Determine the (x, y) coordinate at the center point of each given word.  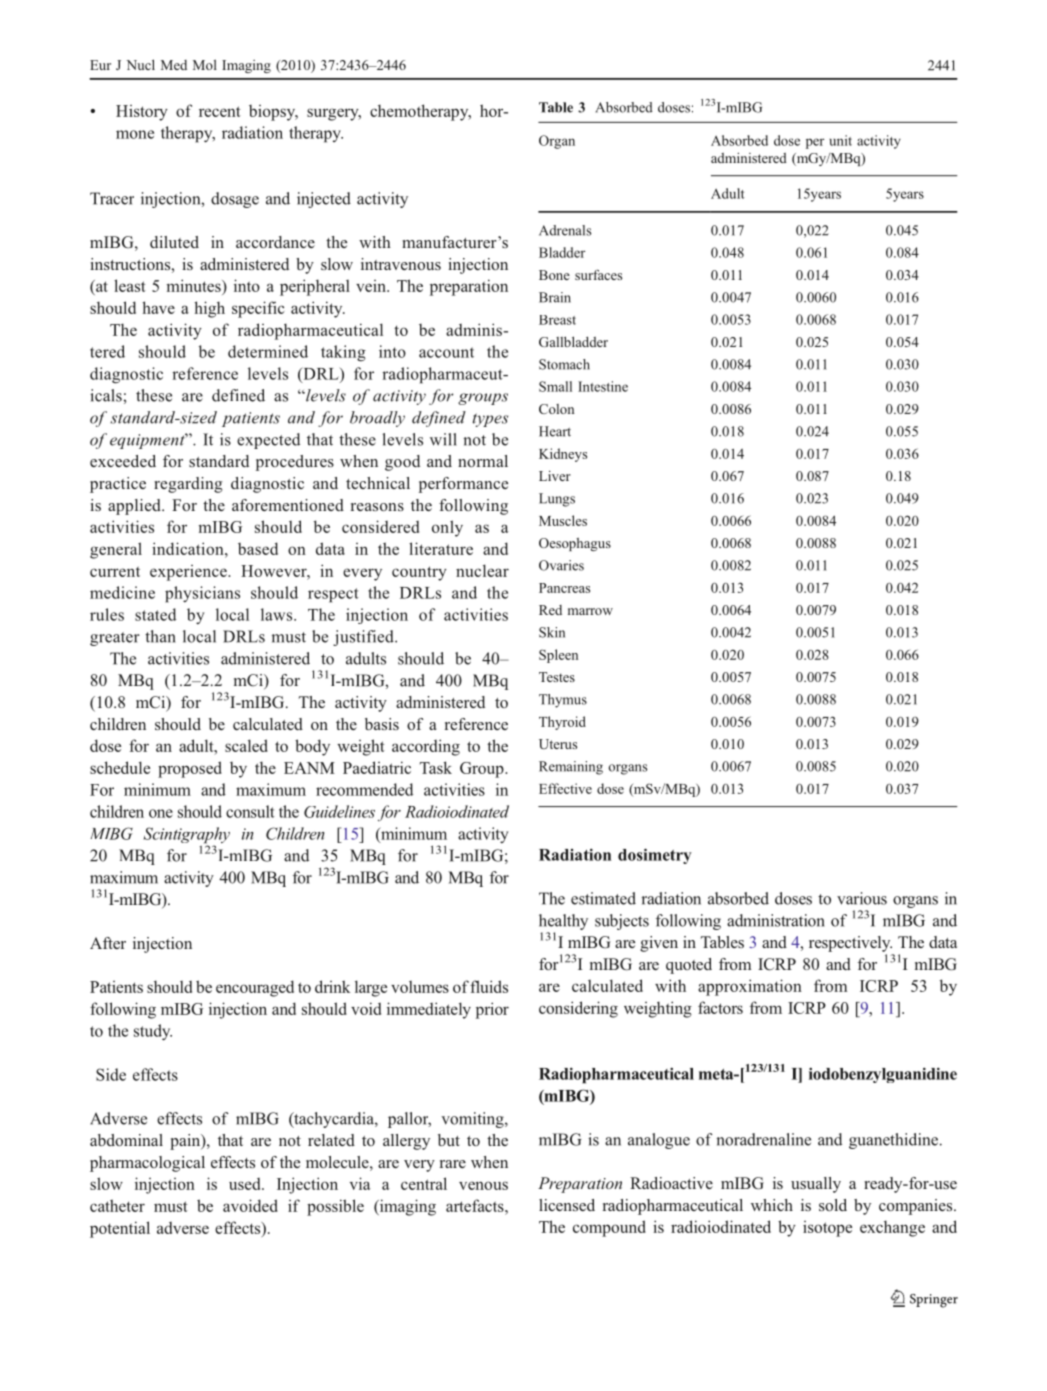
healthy (563, 922)
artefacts (476, 1205)
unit (840, 140)
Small (555, 386)
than (160, 636)
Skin (552, 632)
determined (268, 351)
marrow (590, 611)
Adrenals (565, 230)
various (862, 898)
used (246, 1184)
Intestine (603, 386)
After (108, 943)
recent (220, 111)
